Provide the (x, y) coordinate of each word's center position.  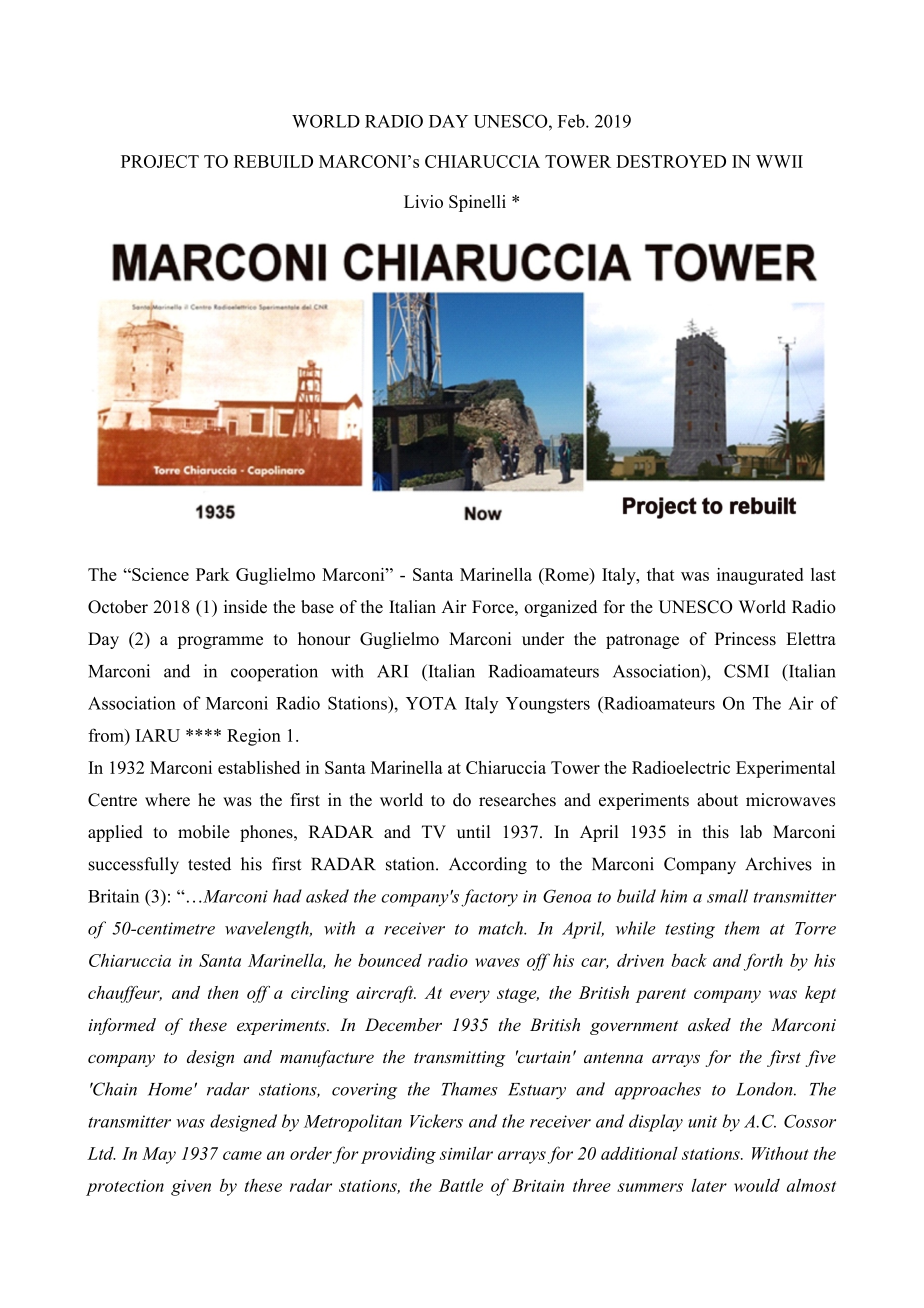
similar (466, 1153)
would (757, 1185)
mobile (204, 832)
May (159, 1155)
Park (212, 574)
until (473, 831)
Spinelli (477, 203)
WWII (779, 161)
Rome (566, 574)
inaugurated (760, 576)
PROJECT (160, 161)
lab (751, 832)
